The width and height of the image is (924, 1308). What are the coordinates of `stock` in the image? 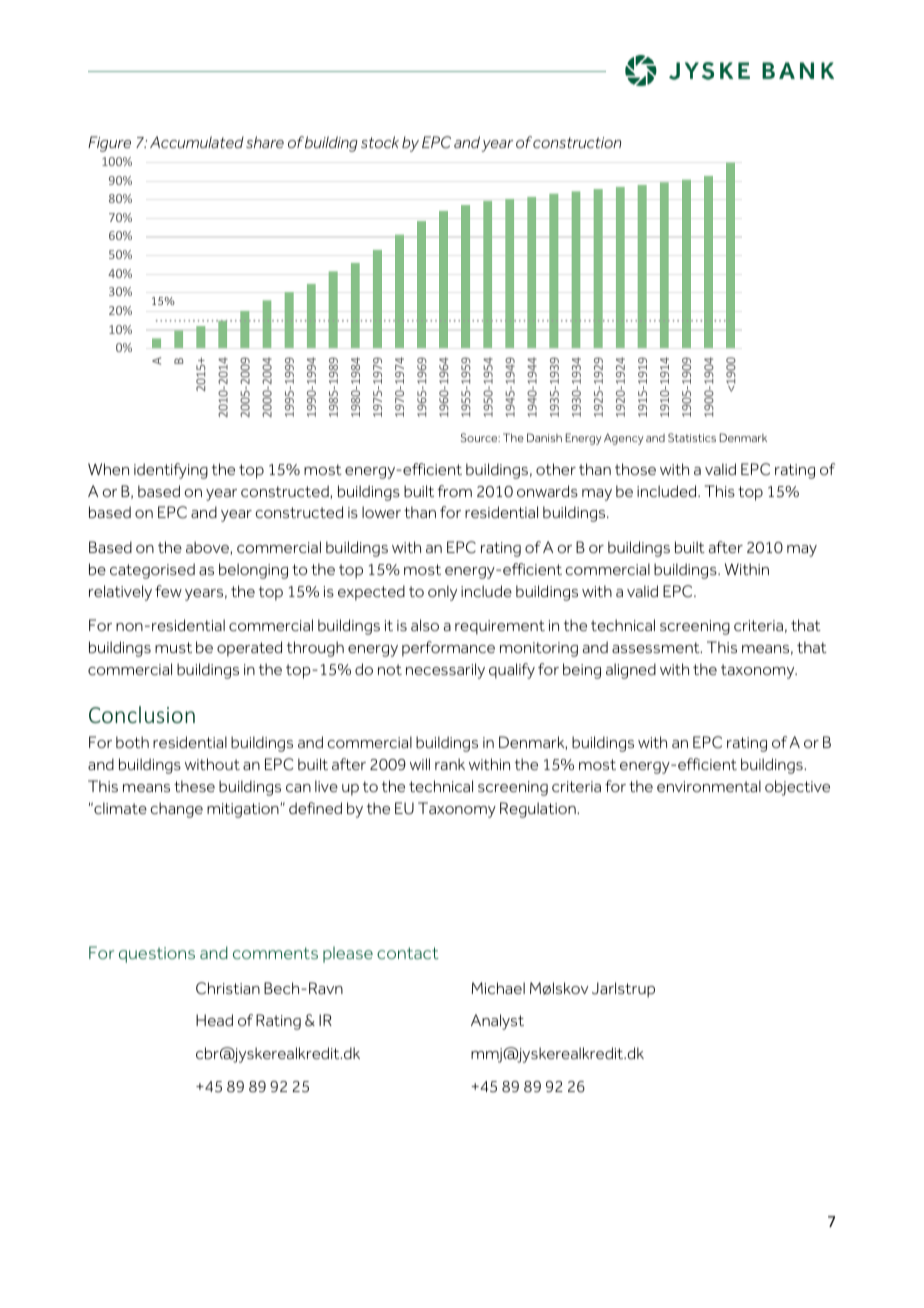 It's located at (380, 142).
